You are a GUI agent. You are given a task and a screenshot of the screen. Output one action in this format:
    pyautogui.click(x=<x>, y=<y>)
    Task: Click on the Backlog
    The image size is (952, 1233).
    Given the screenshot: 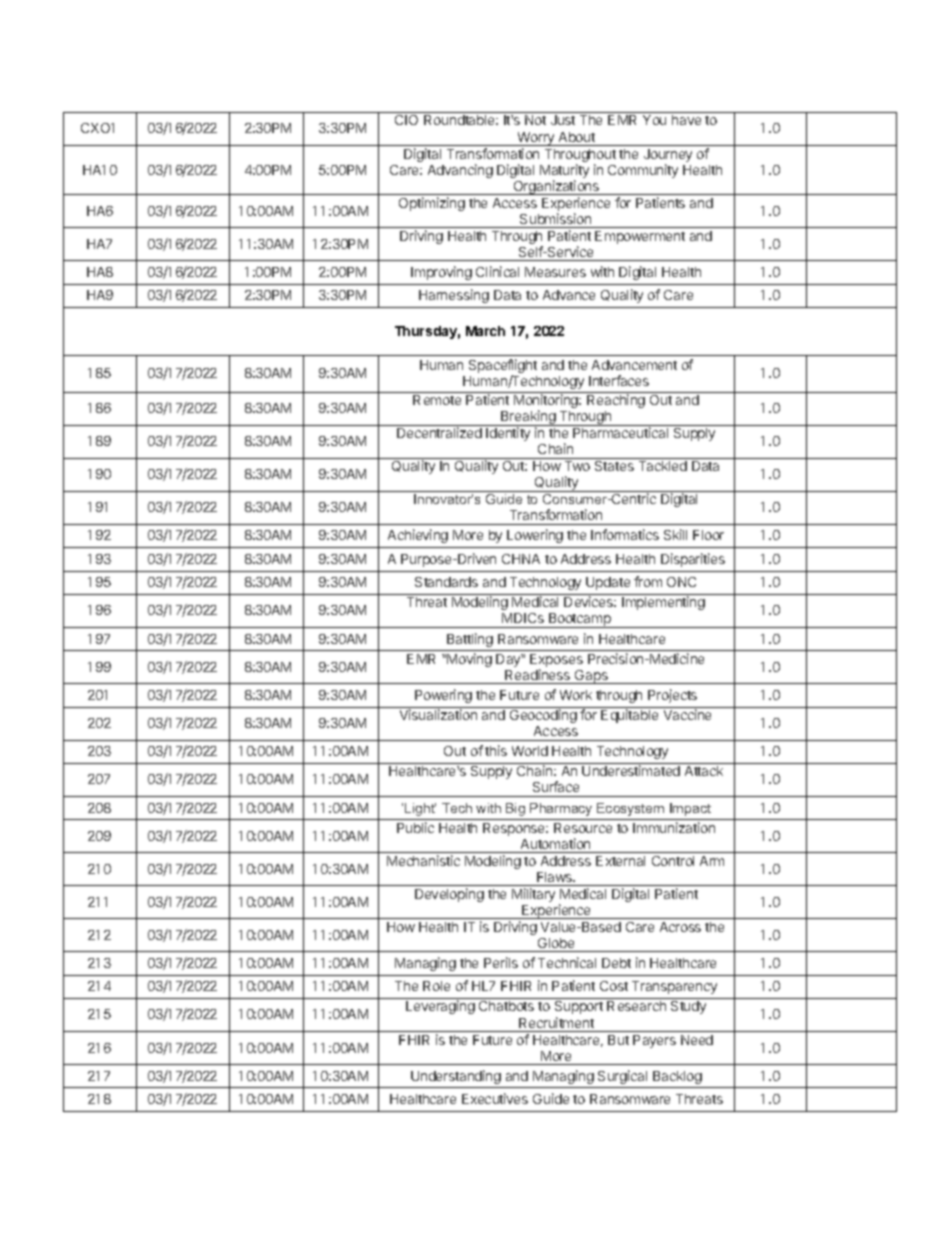 What is the action you would take?
    pyautogui.click(x=677, y=1077)
